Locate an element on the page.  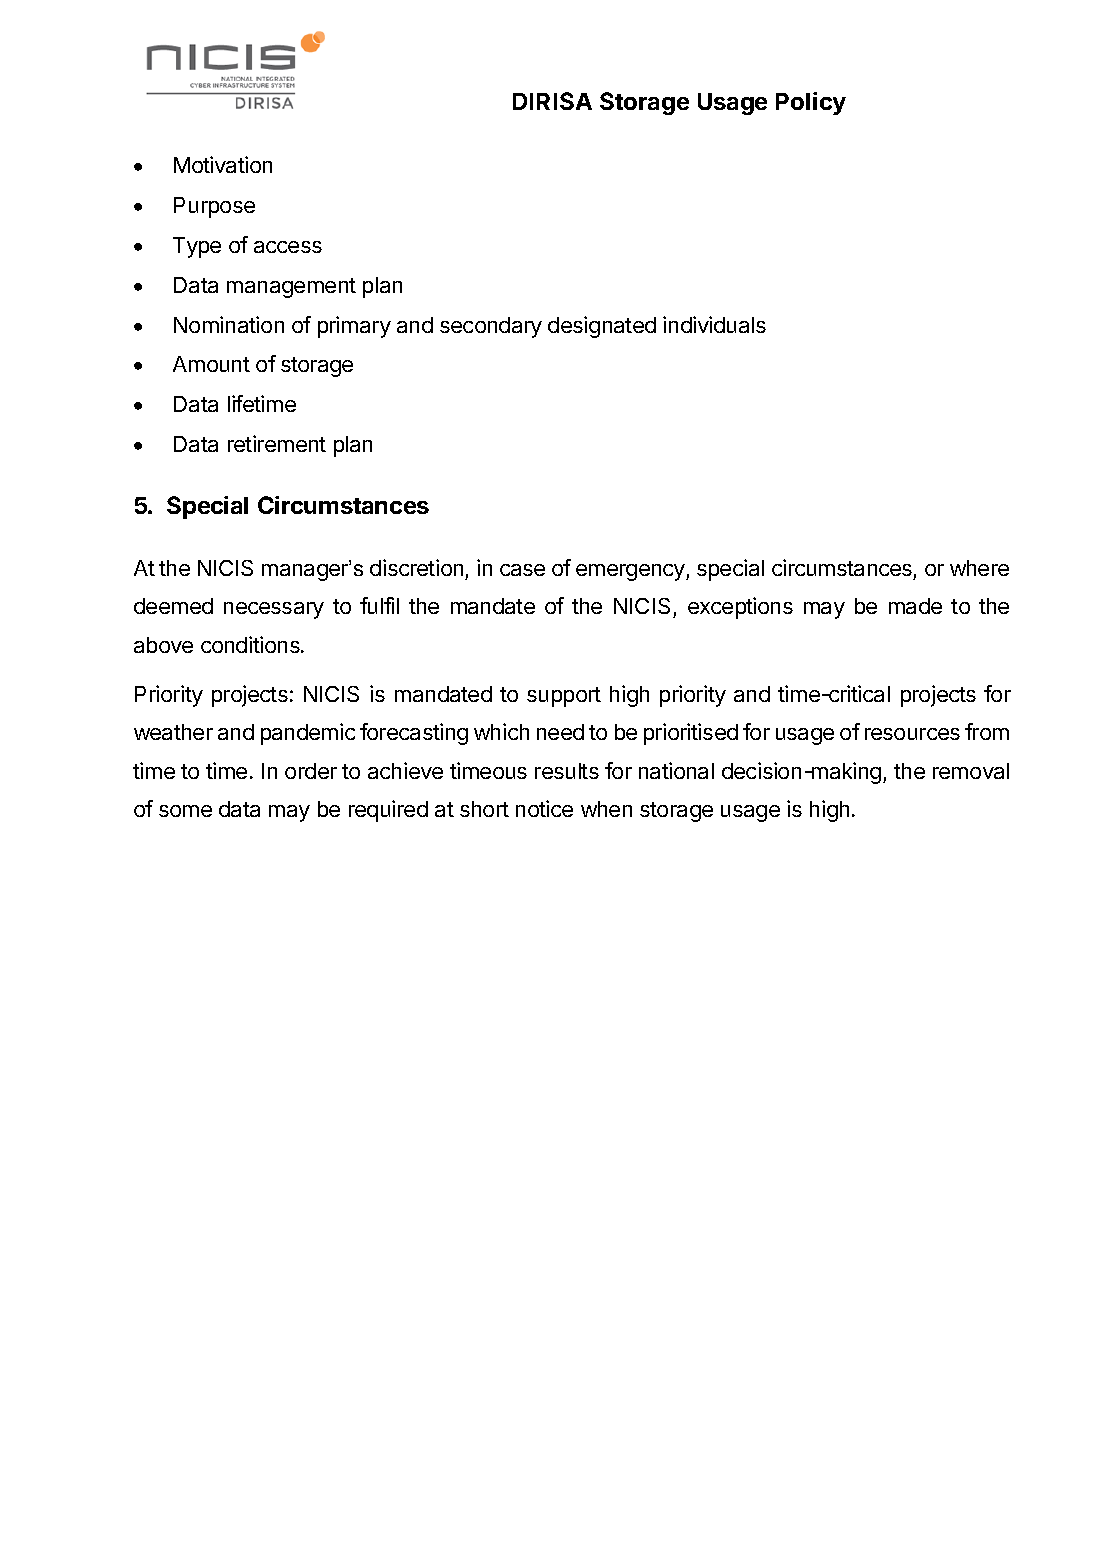
results is located at coordinates (567, 771).
